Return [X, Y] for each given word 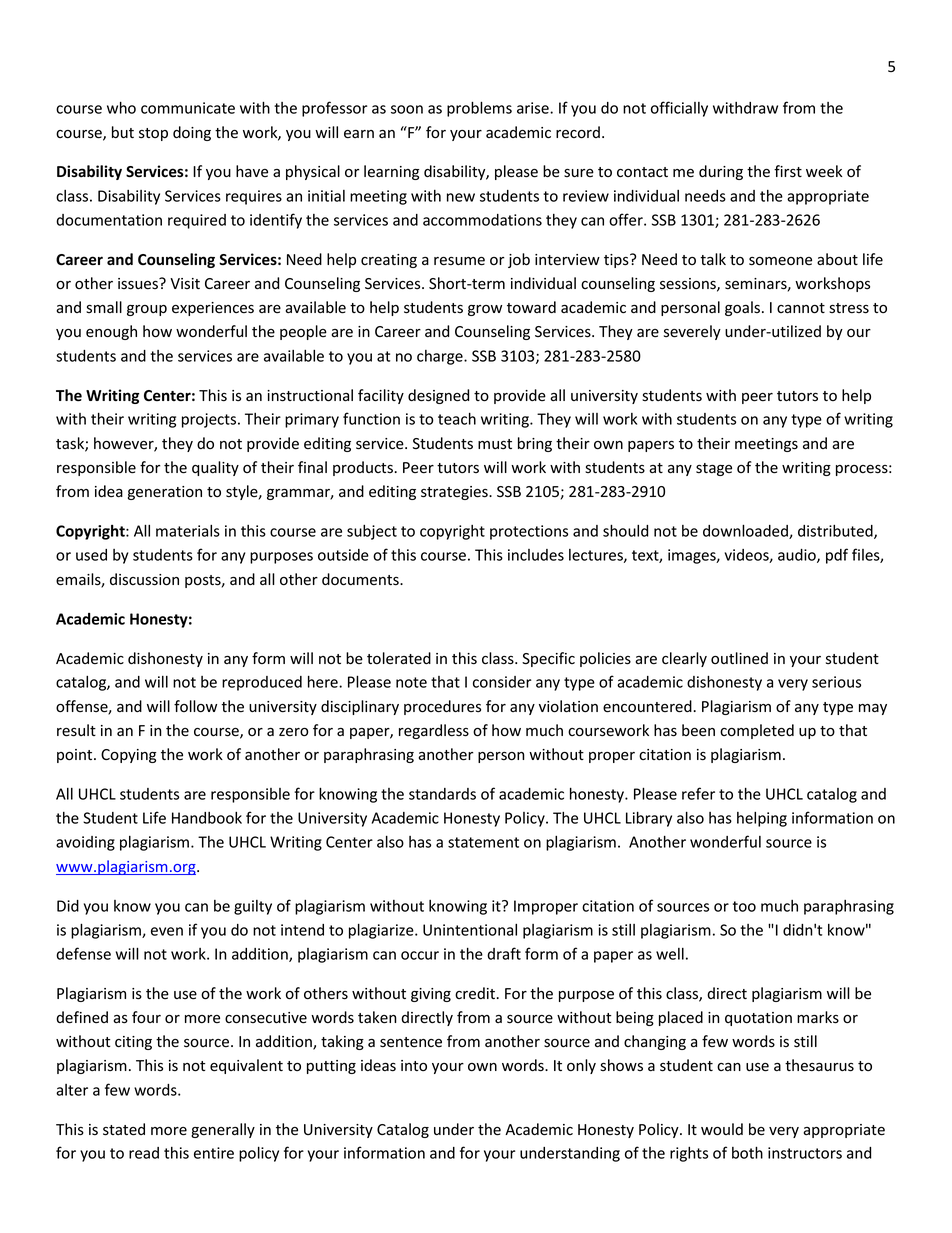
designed [438, 396]
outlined [739, 658]
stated [124, 1129]
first [788, 171]
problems [479, 109]
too [744, 906]
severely [692, 332]
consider [502, 682]
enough [111, 332]
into [414, 1065]
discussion [144, 579]
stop [153, 134]
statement [483, 842]
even [167, 931]
